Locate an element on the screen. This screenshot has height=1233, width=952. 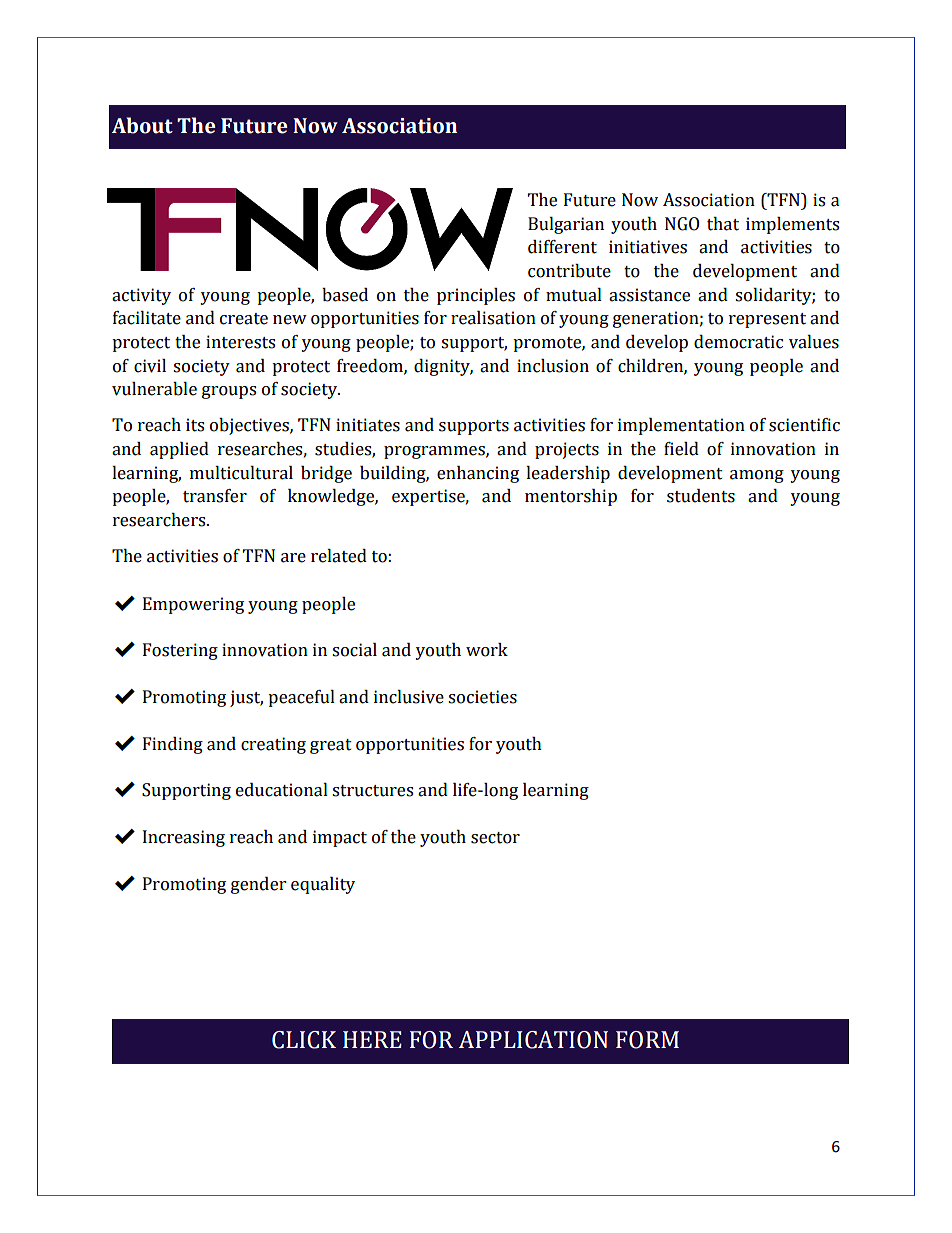
democratic is located at coordinates (738, 342).
